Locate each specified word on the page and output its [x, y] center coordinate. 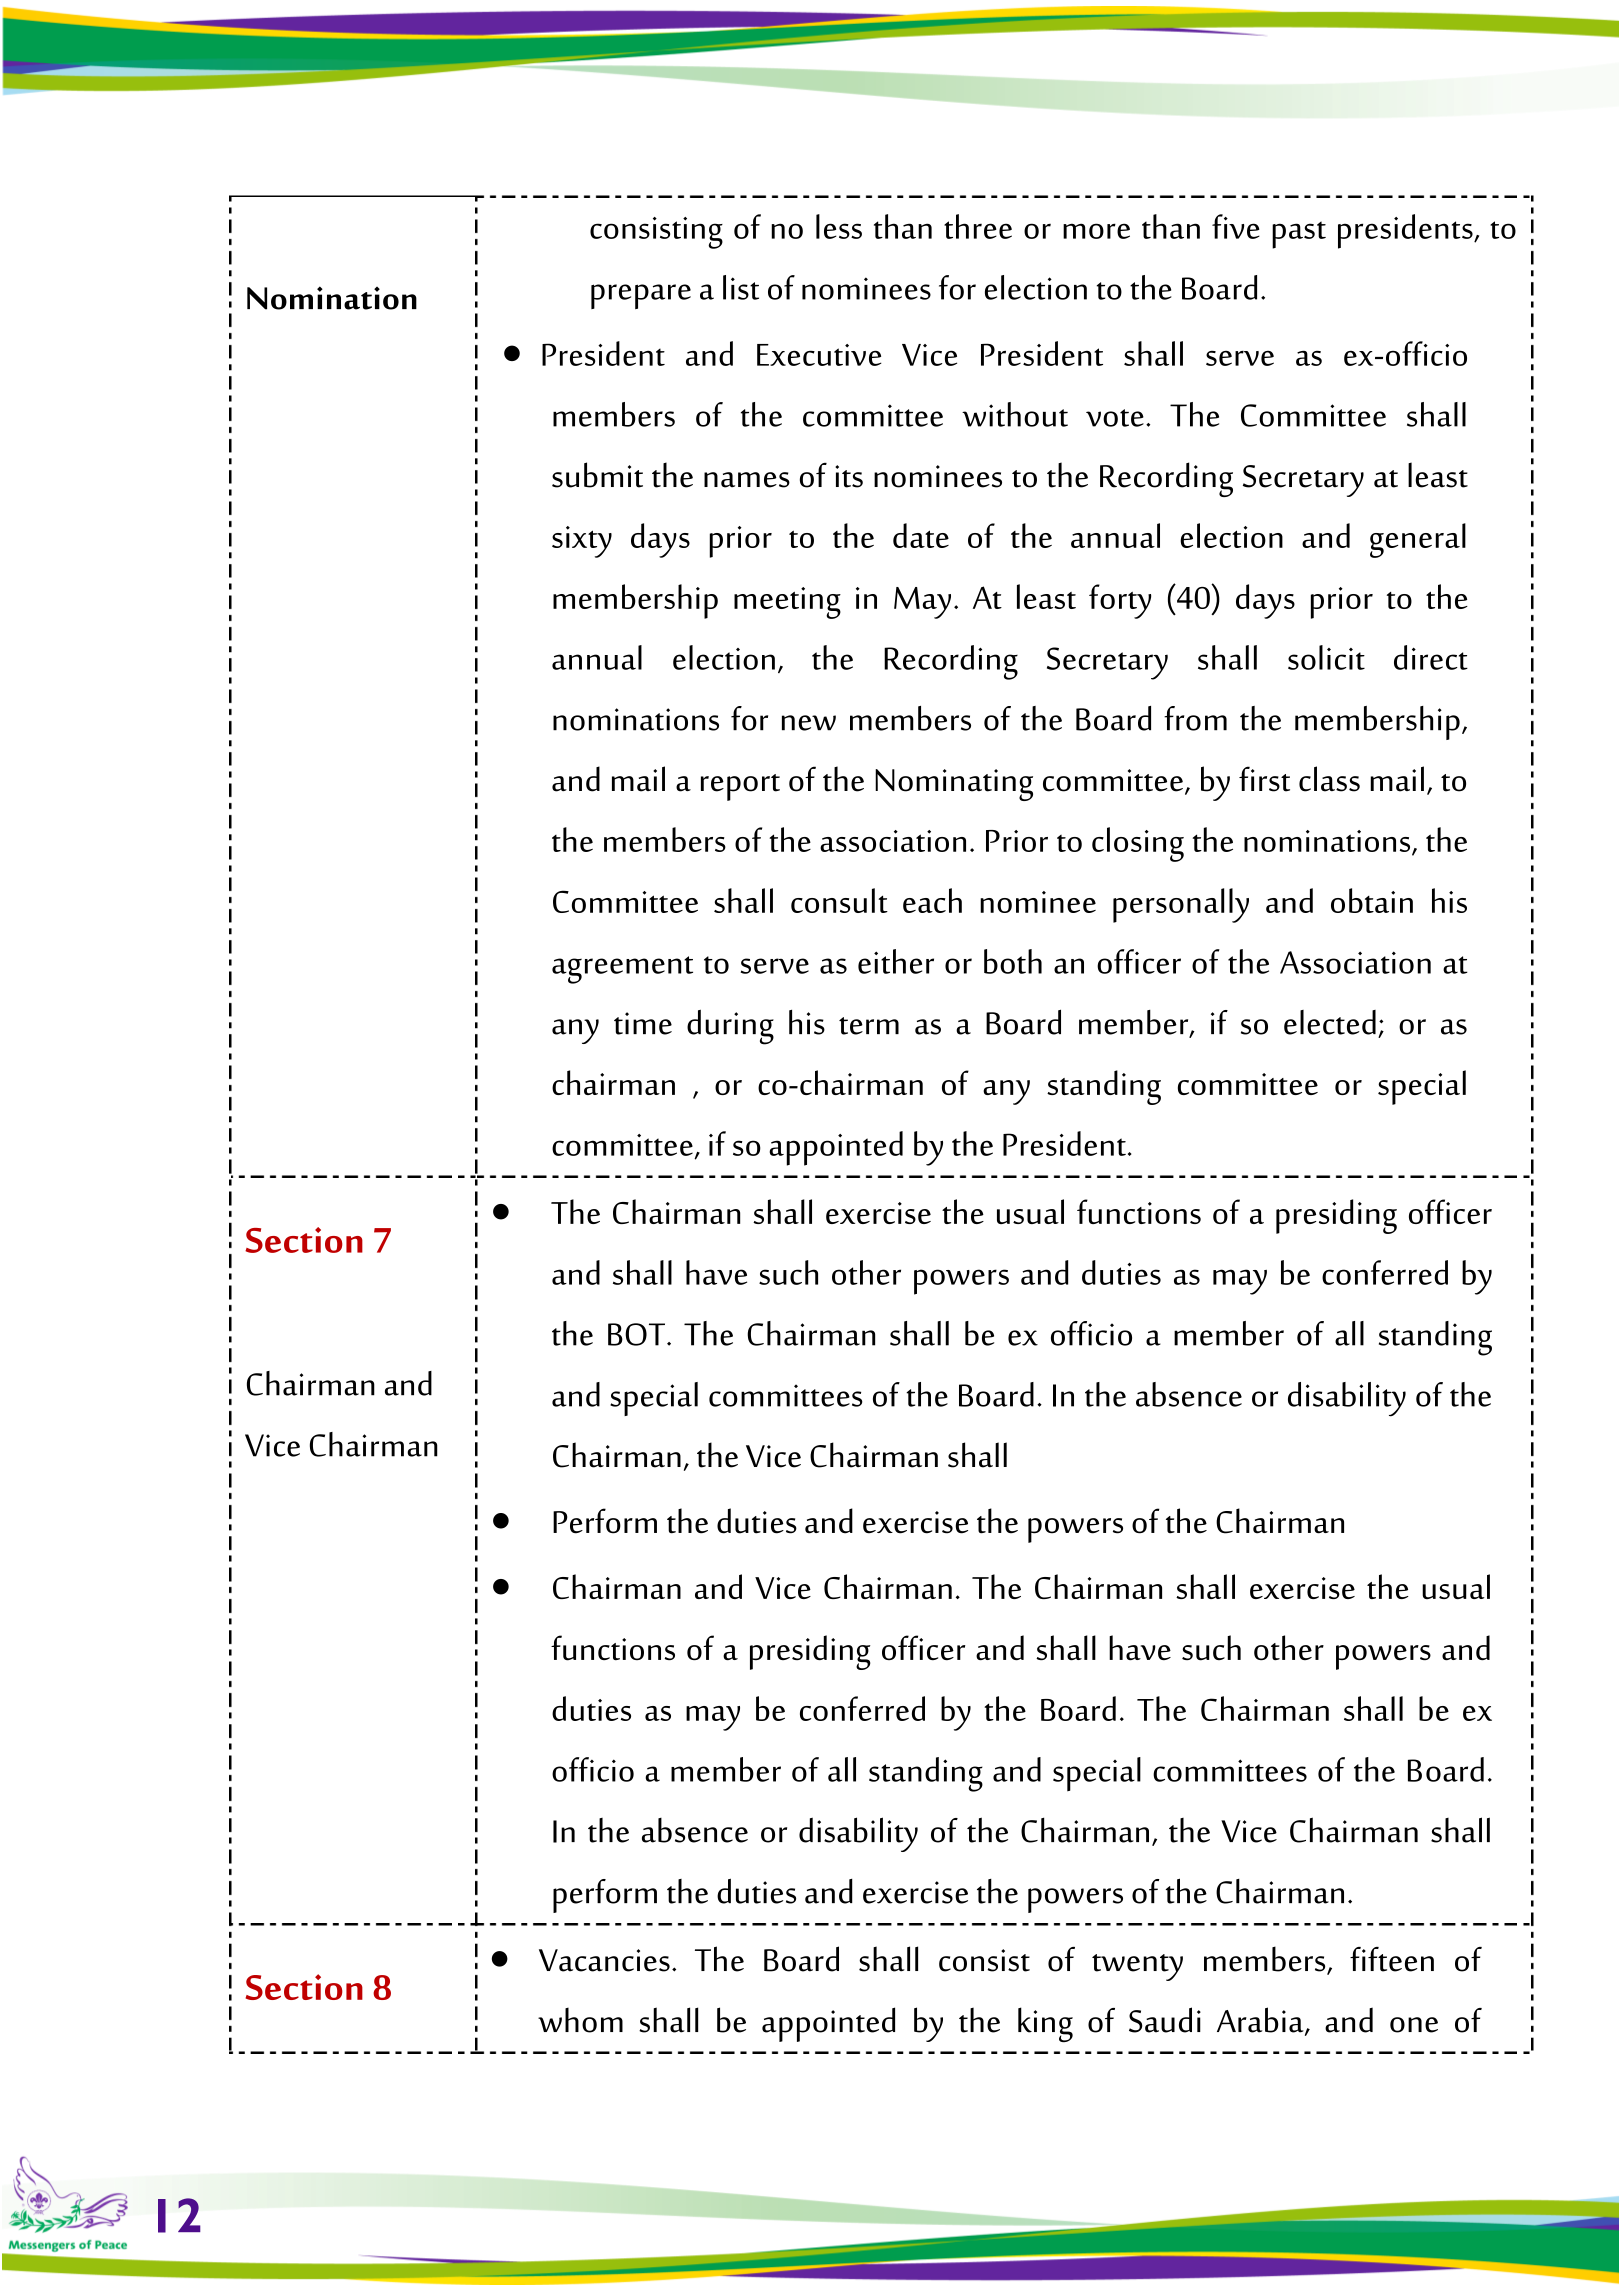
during [730, 1027]
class [1329, 779]
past [1299, 235]
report [740, 787]
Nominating [954, 785]
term [869, 1026]
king [1045, 2024]
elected [1330, 1022]
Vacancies [604, 1960]
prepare [641, 296]
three [978, 226]
